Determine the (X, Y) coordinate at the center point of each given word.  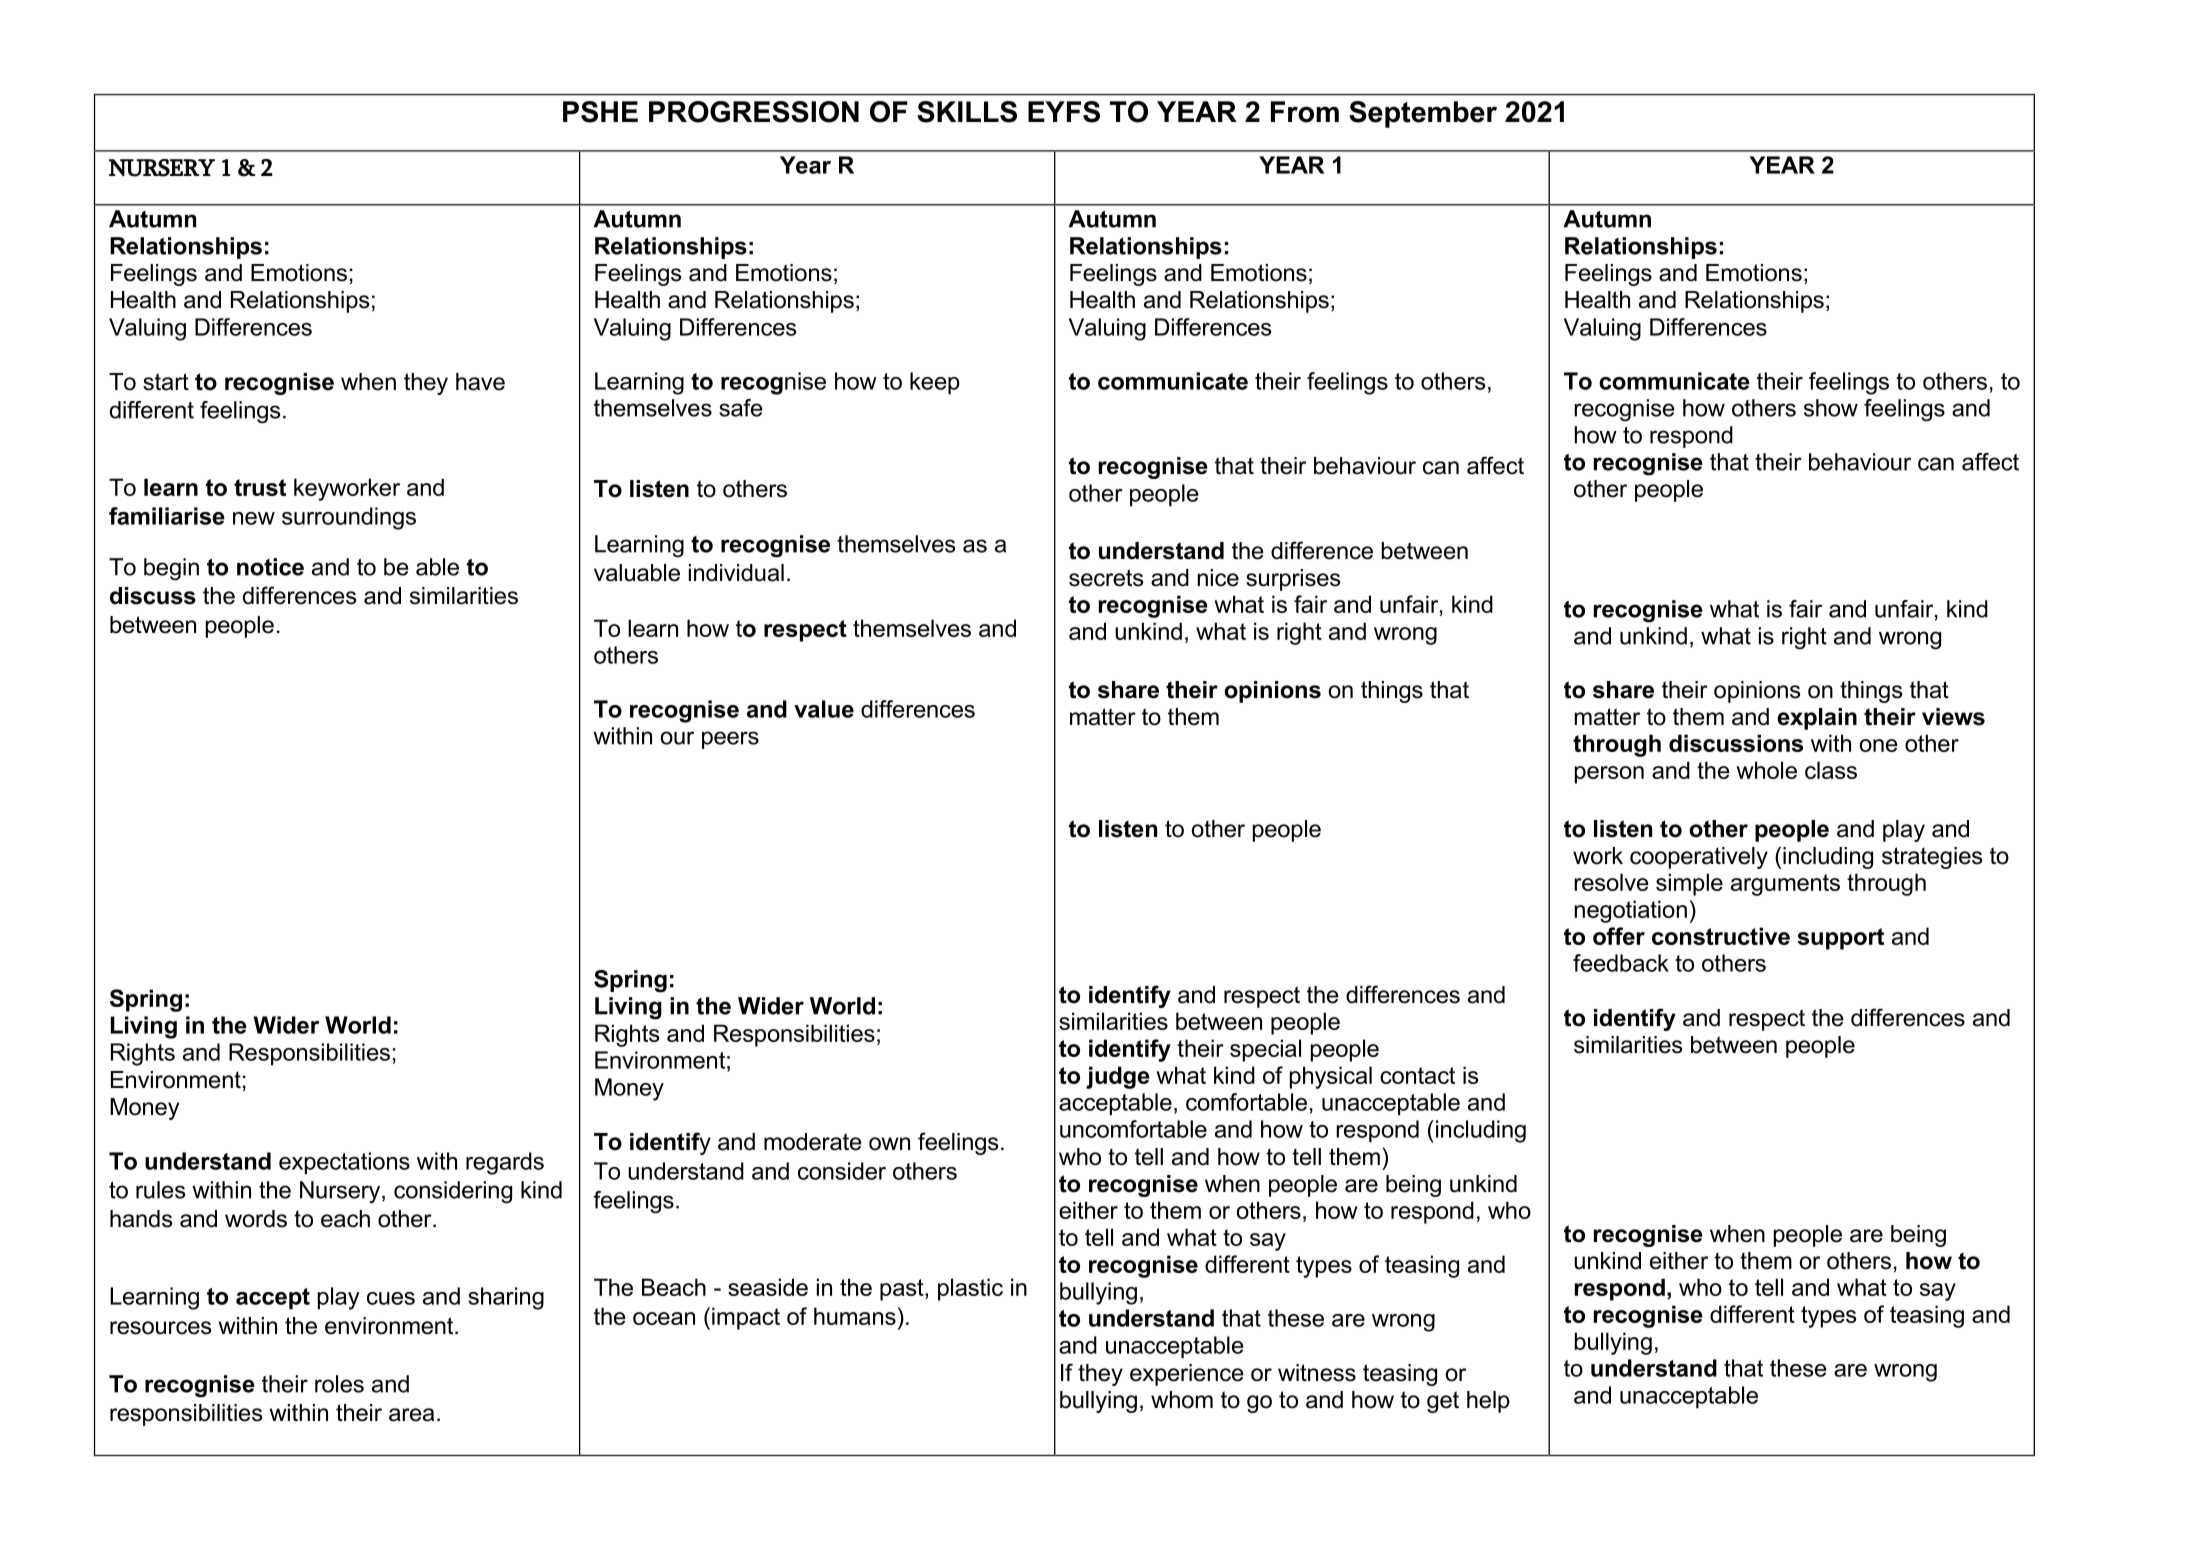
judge (1118, 1077)
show (1831, 408)
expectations (344, 1163)
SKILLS (967, 112)
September (1423, 114)
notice (270, 567)
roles (339, 1384)
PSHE (600, 112)
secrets (1106, 578)
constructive (1721, 936)
